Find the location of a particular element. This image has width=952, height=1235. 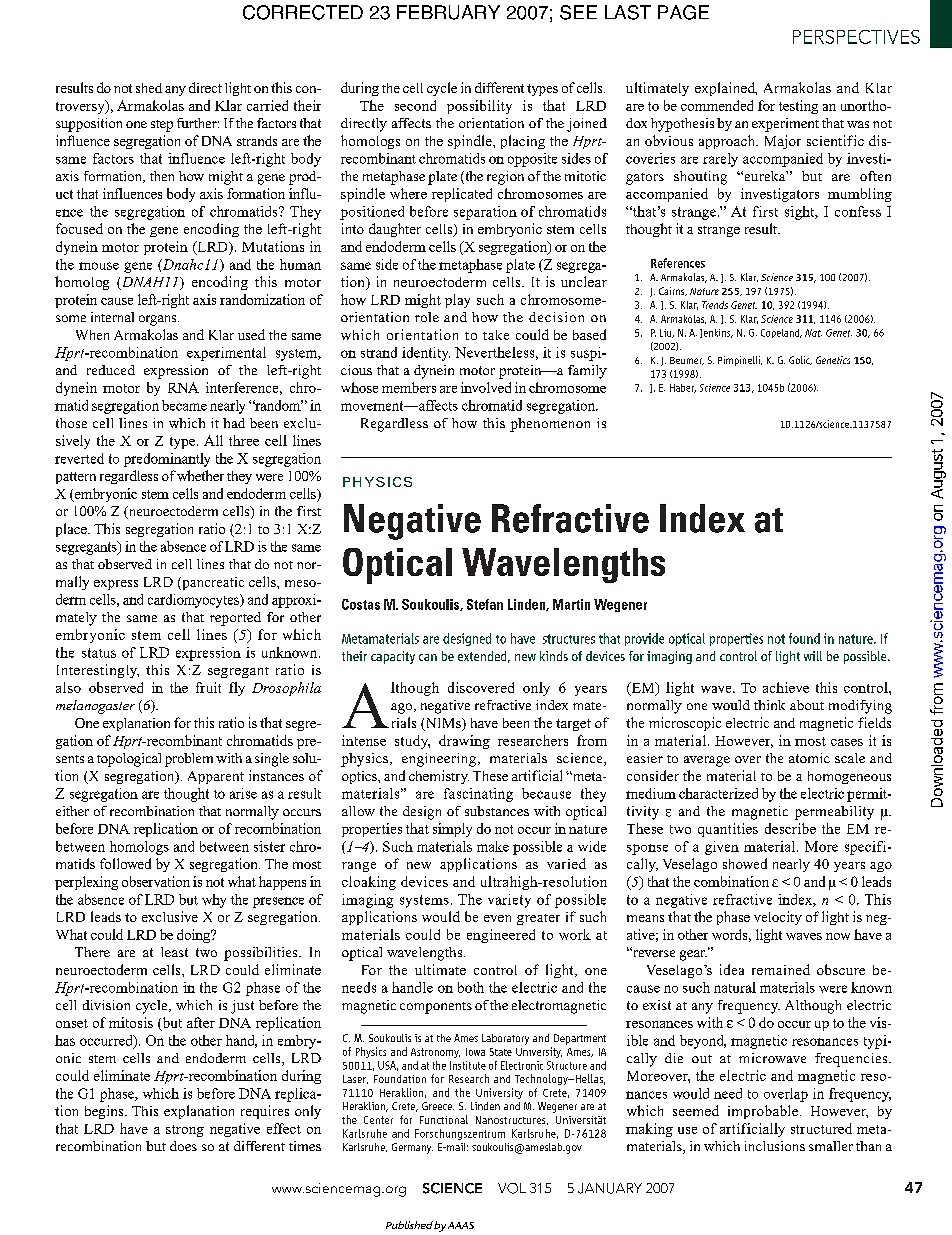

FEBRUARY is located at coordinates (448, 12).
